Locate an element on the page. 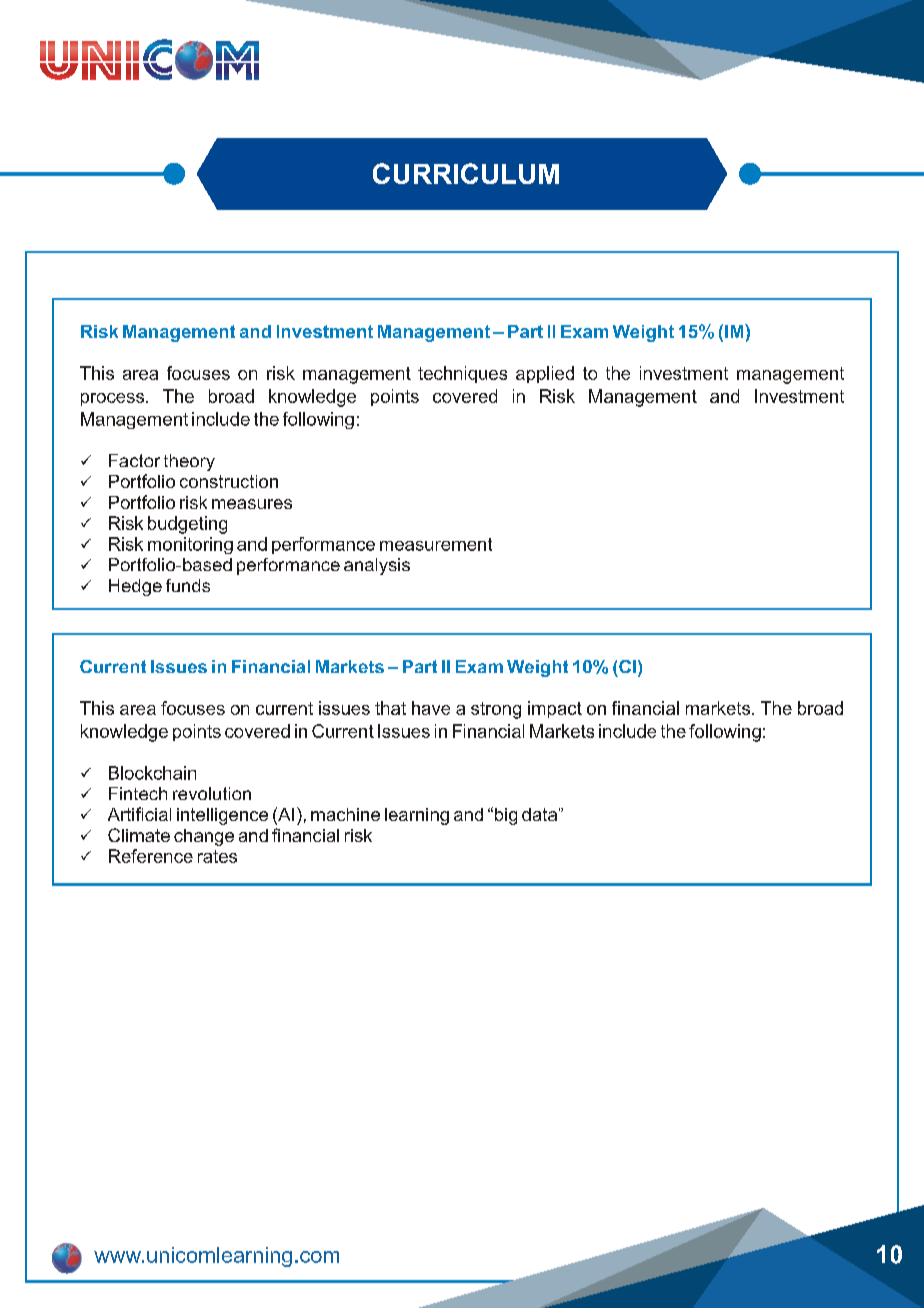 The height and width of the document is (1308, 924). budgeting is located at coordinates (187, 525).
